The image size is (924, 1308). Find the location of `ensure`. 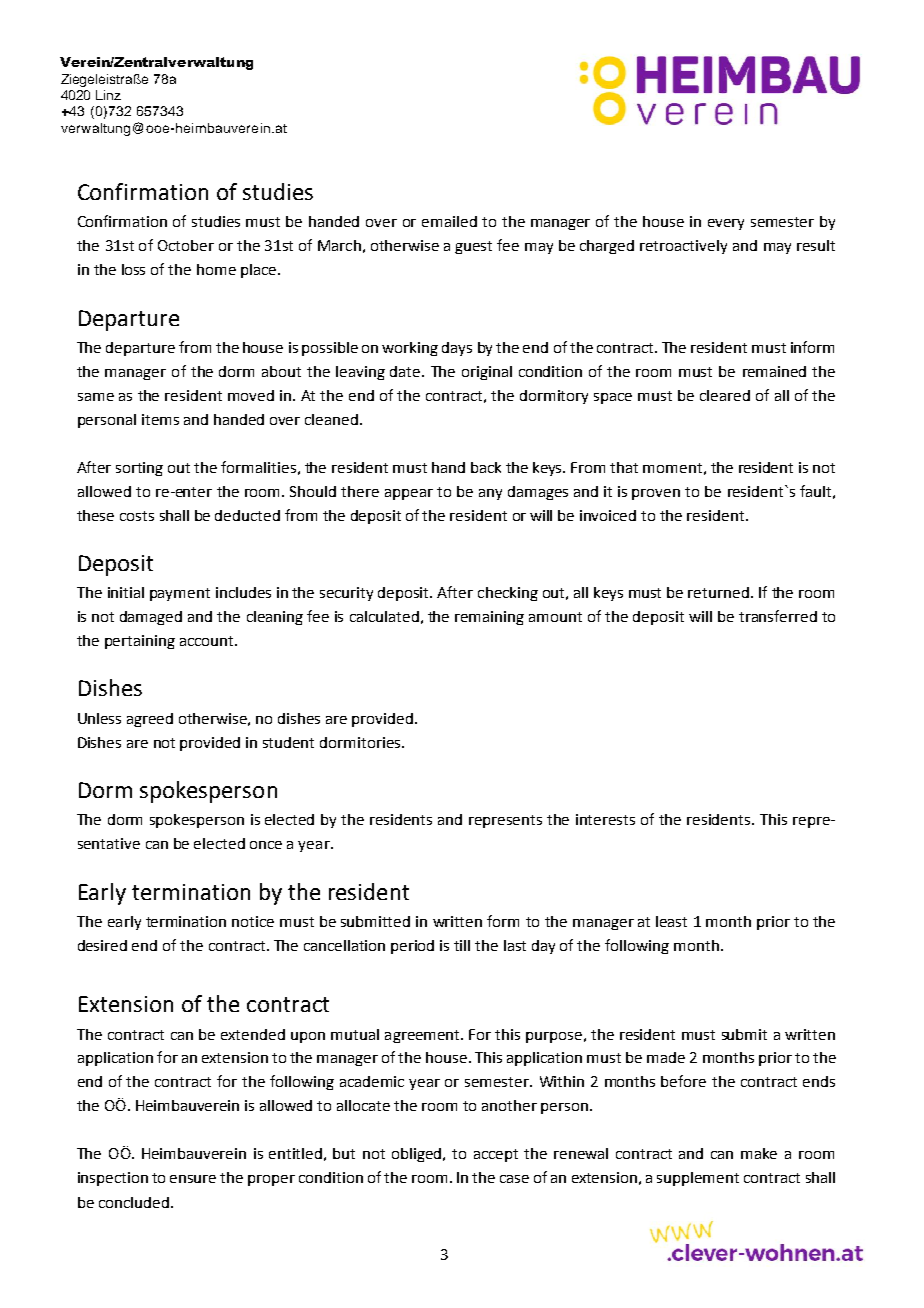

ensure is located at coordinates (193, 1179).
